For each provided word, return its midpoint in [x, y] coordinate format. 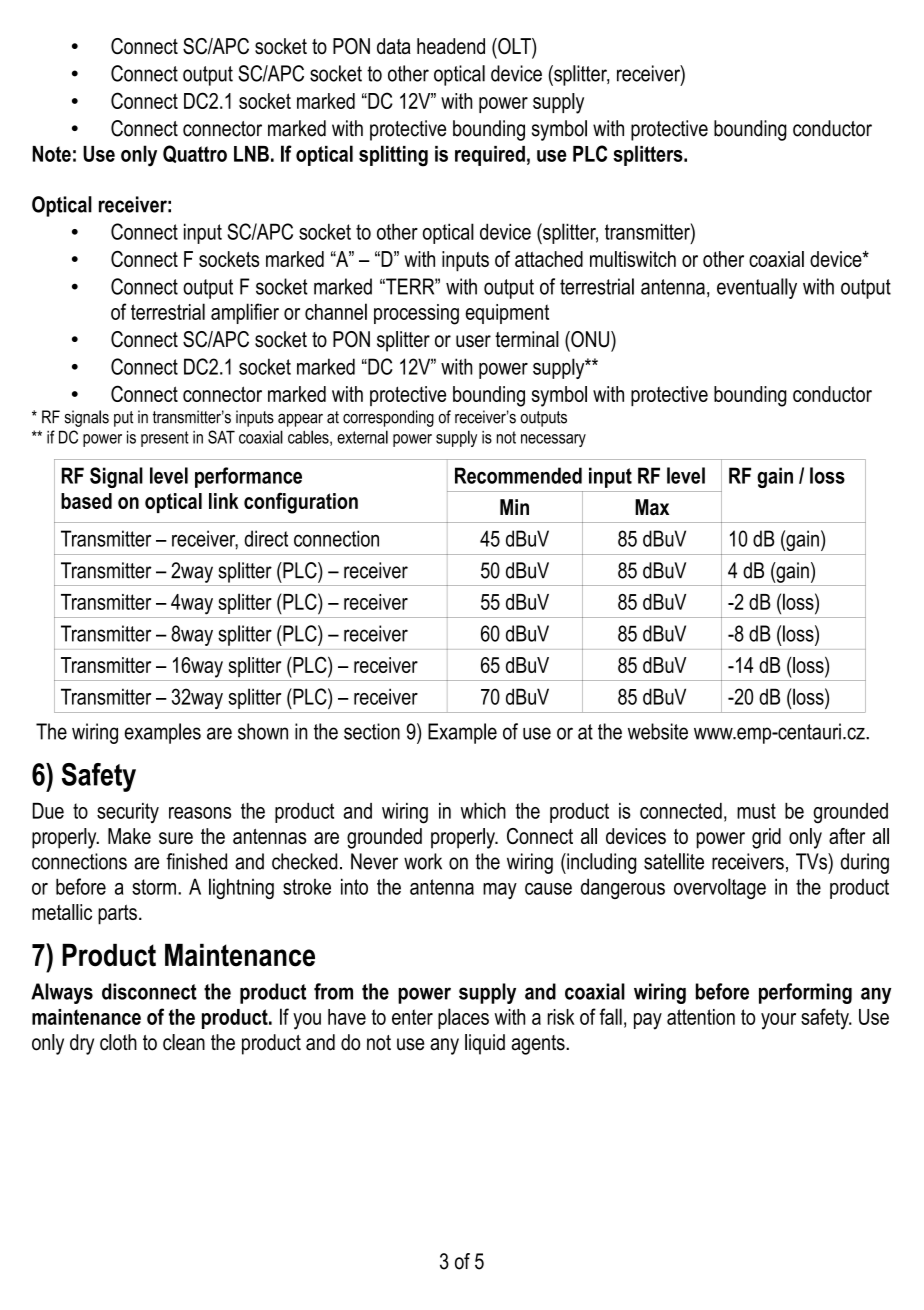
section [372, 731]
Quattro [195, 154]
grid [766, 838]
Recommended [518, 475]
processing [416, 314]
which [483, 811]
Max [652, 507]
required [490, 156]
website [658, 731]
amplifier [245, 313]
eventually [757, 288]
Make [129, 836]
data [394, 46]
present [165, 439]
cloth [118, 1042]
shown [263, 731]
